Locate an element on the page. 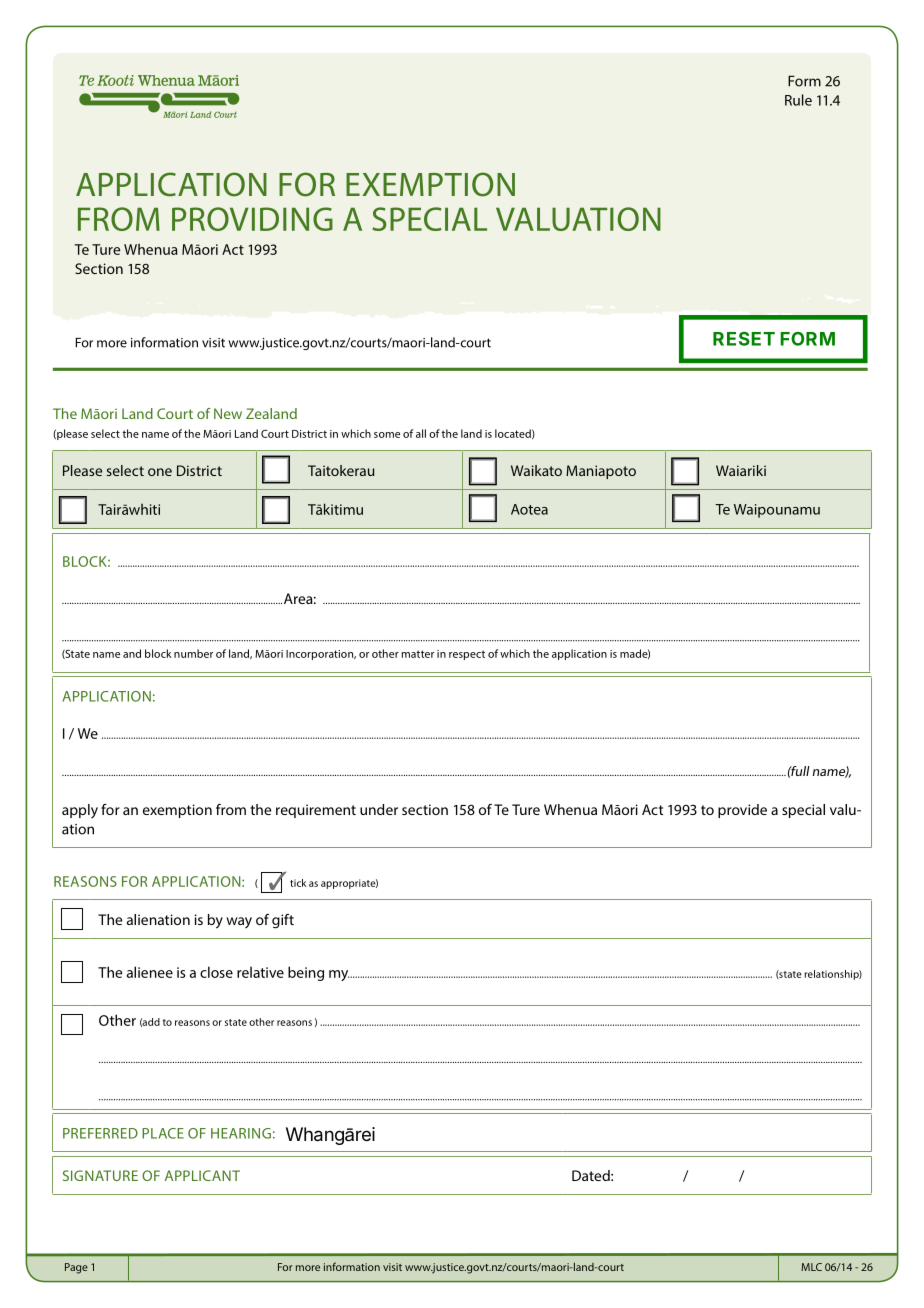  provide is located at coordinates (742, 811).
